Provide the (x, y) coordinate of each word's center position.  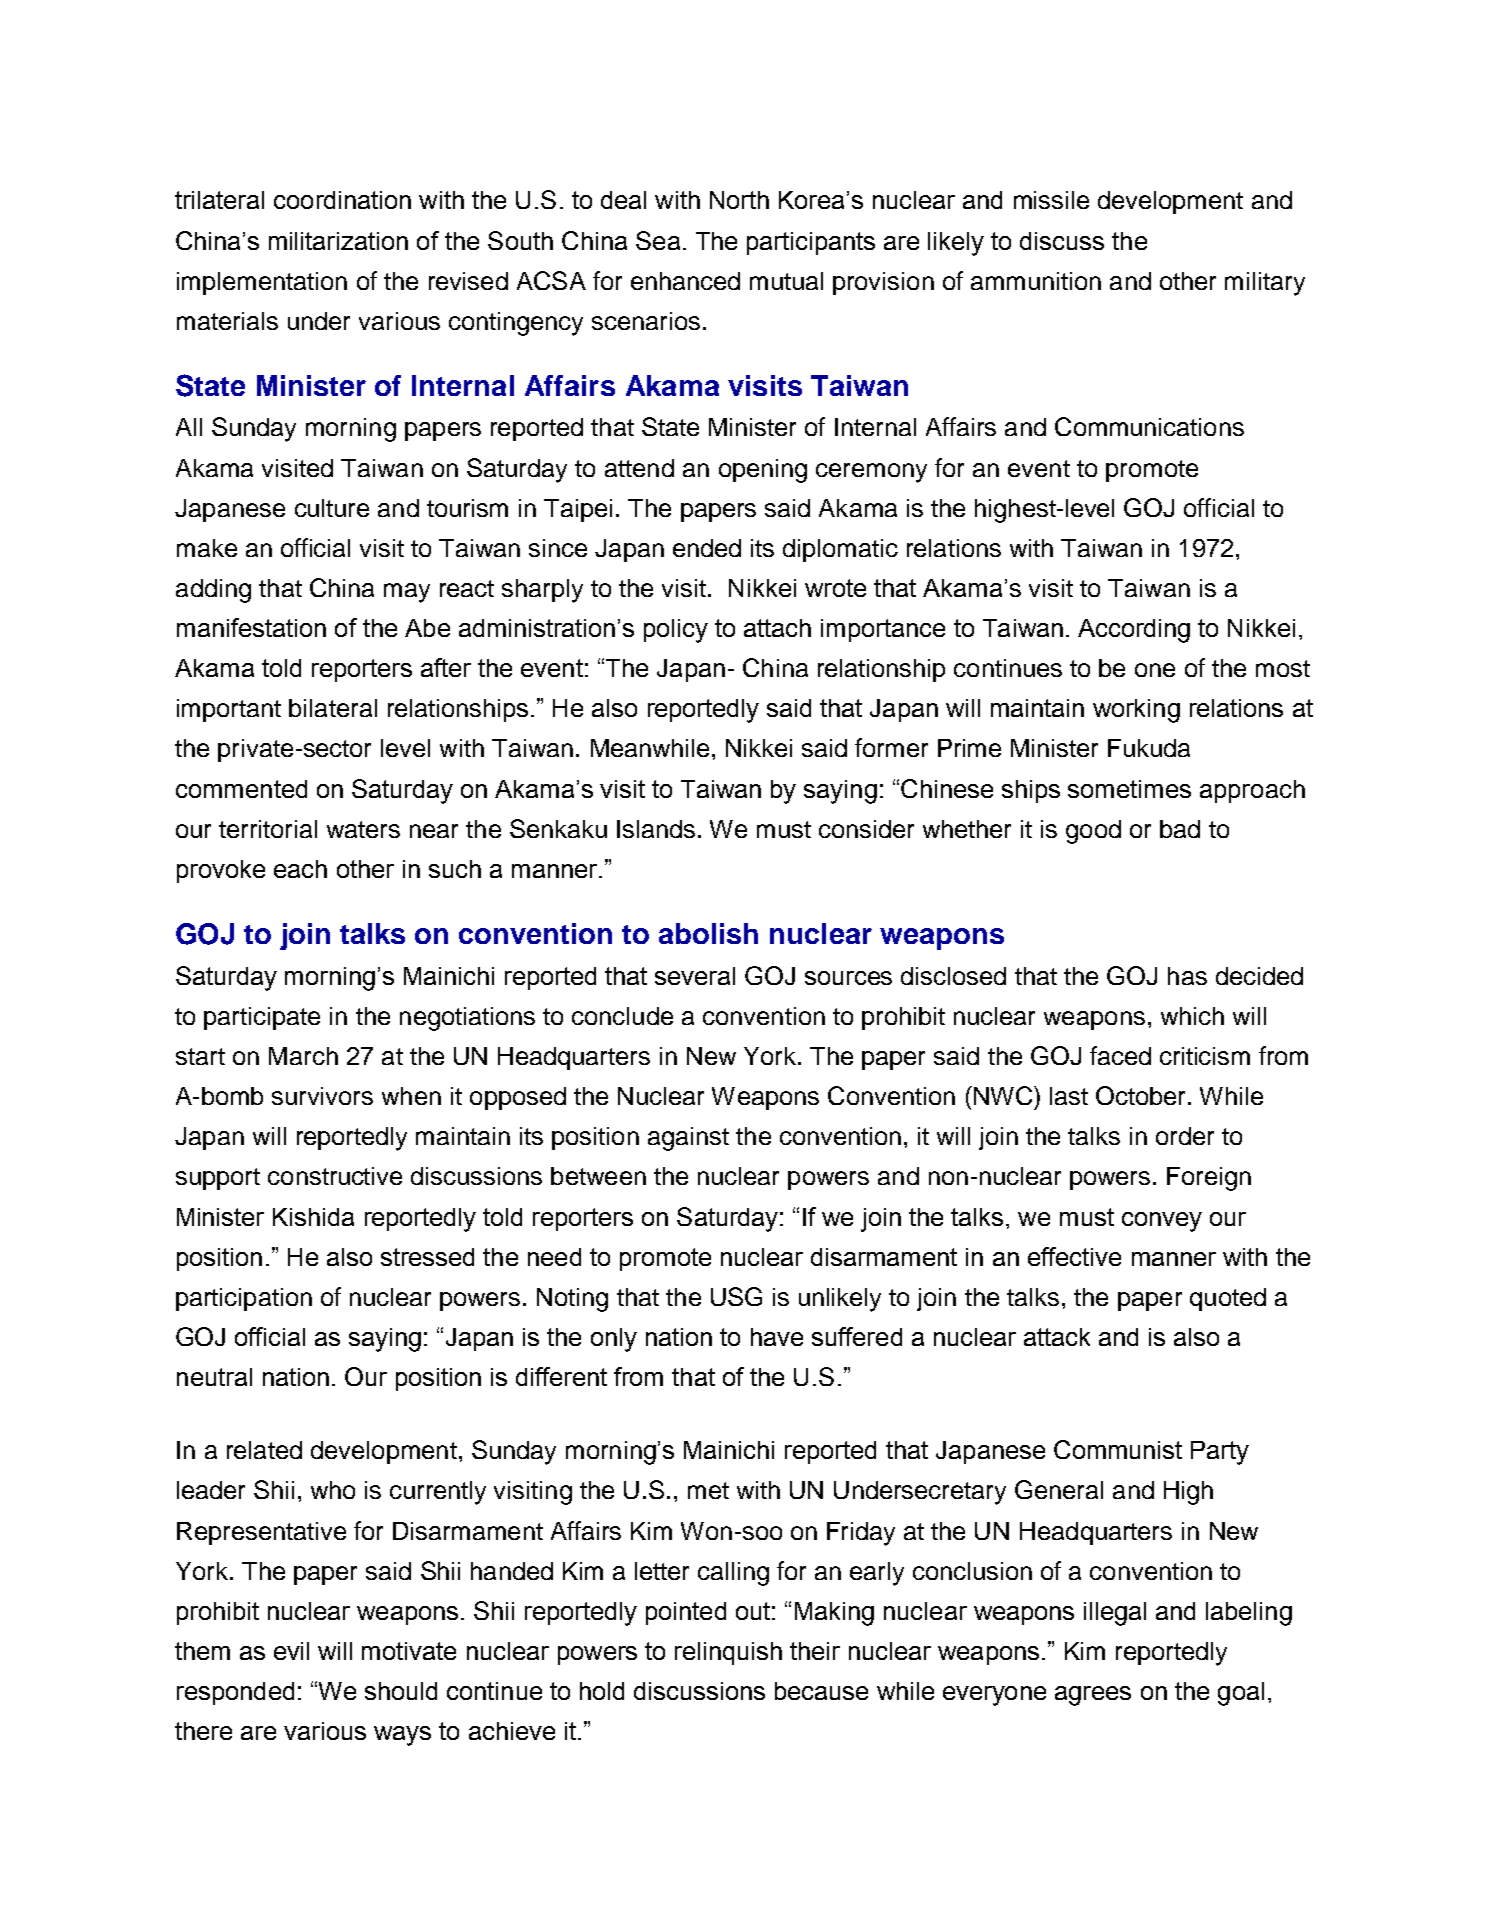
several (695, 976)
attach (777, 628)
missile (1051, 200)
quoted (1228, 1299)
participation (244, 1299)
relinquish (728, 1653)
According (1134, 631)
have (777, 1337)
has (1187, 976)
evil (291, 1651)
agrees (1093, 1696)
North (739, 200)
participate (262, 1018)
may (407, 593)
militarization (338, 241)
